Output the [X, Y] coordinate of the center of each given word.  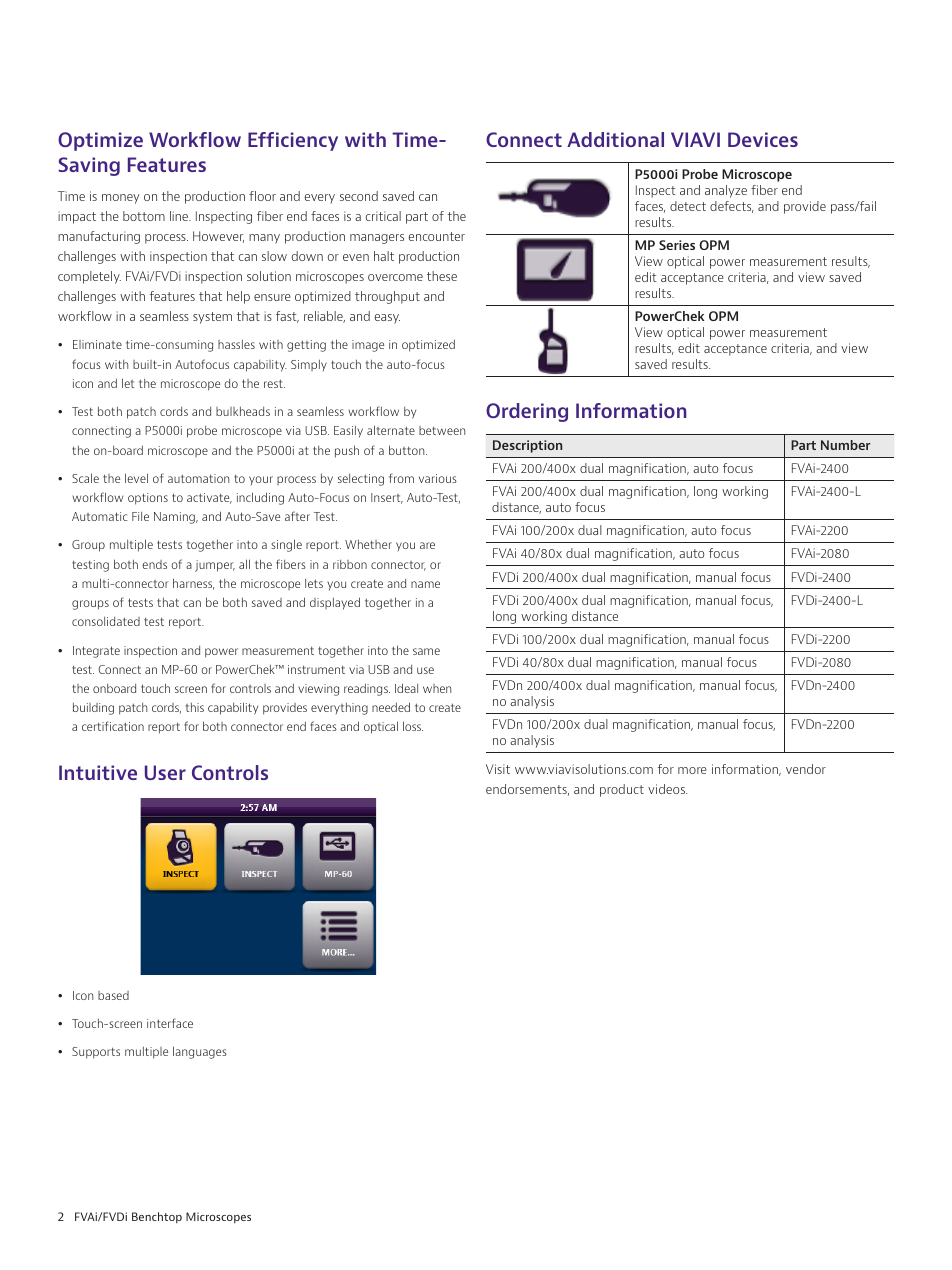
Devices [763, 139]
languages [200, 1052]
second [359, 196]
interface [170, 1023]
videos [667, 789]
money [120, 199]
